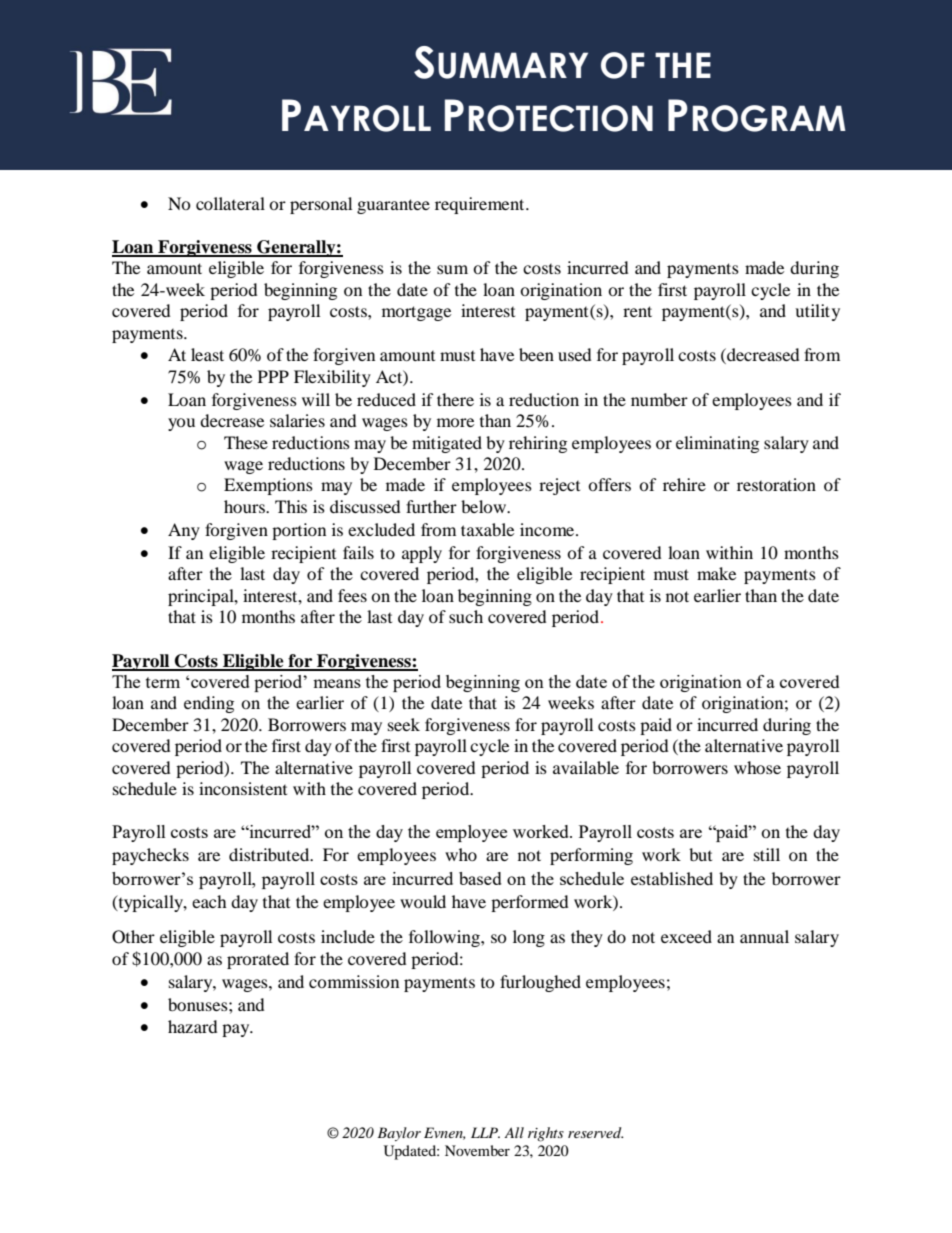 The height and width of the image is (1233, 952). I want to click on ending, so click(209, 704).
